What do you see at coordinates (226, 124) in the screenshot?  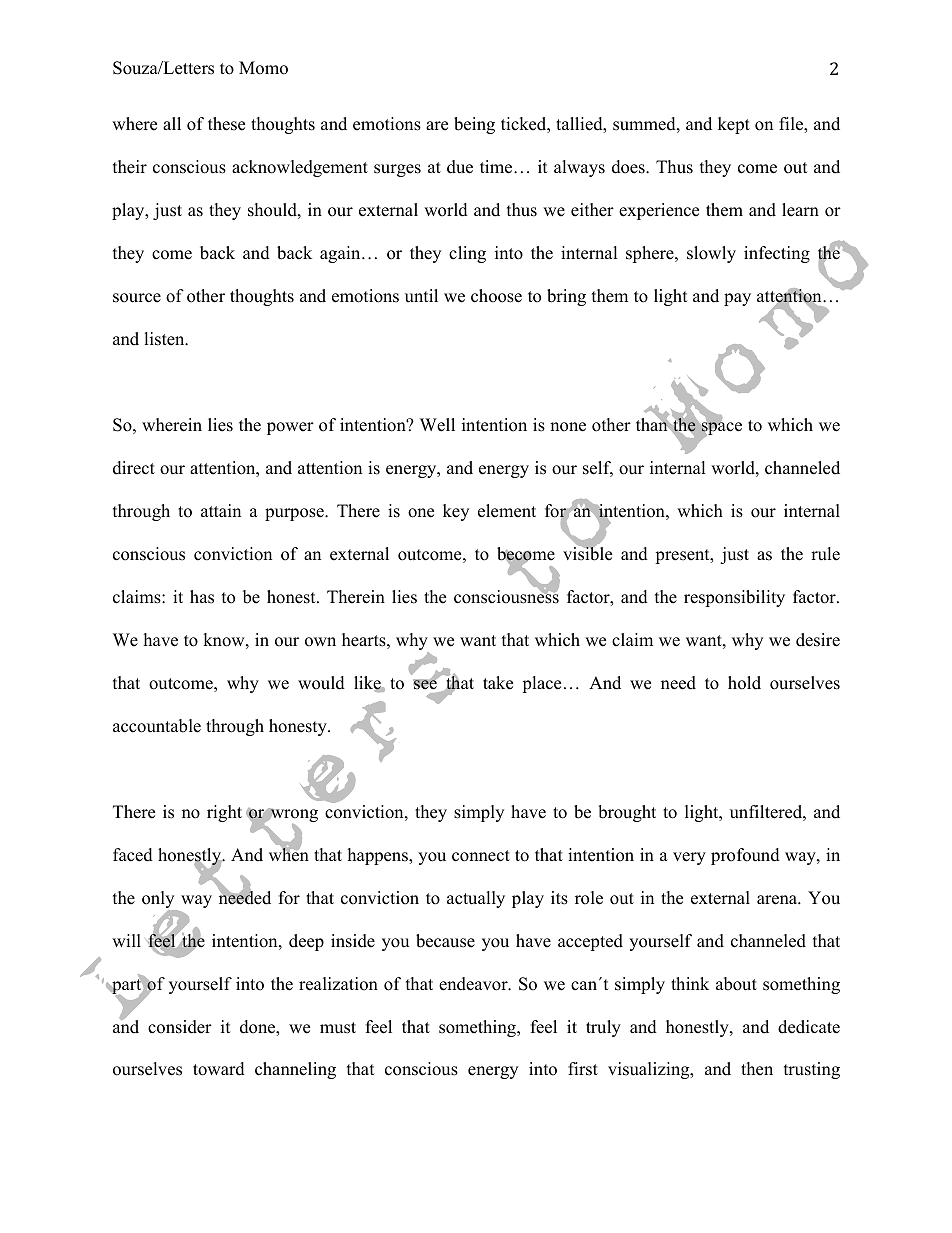 I see `these` at bounding box center [226, 124].
